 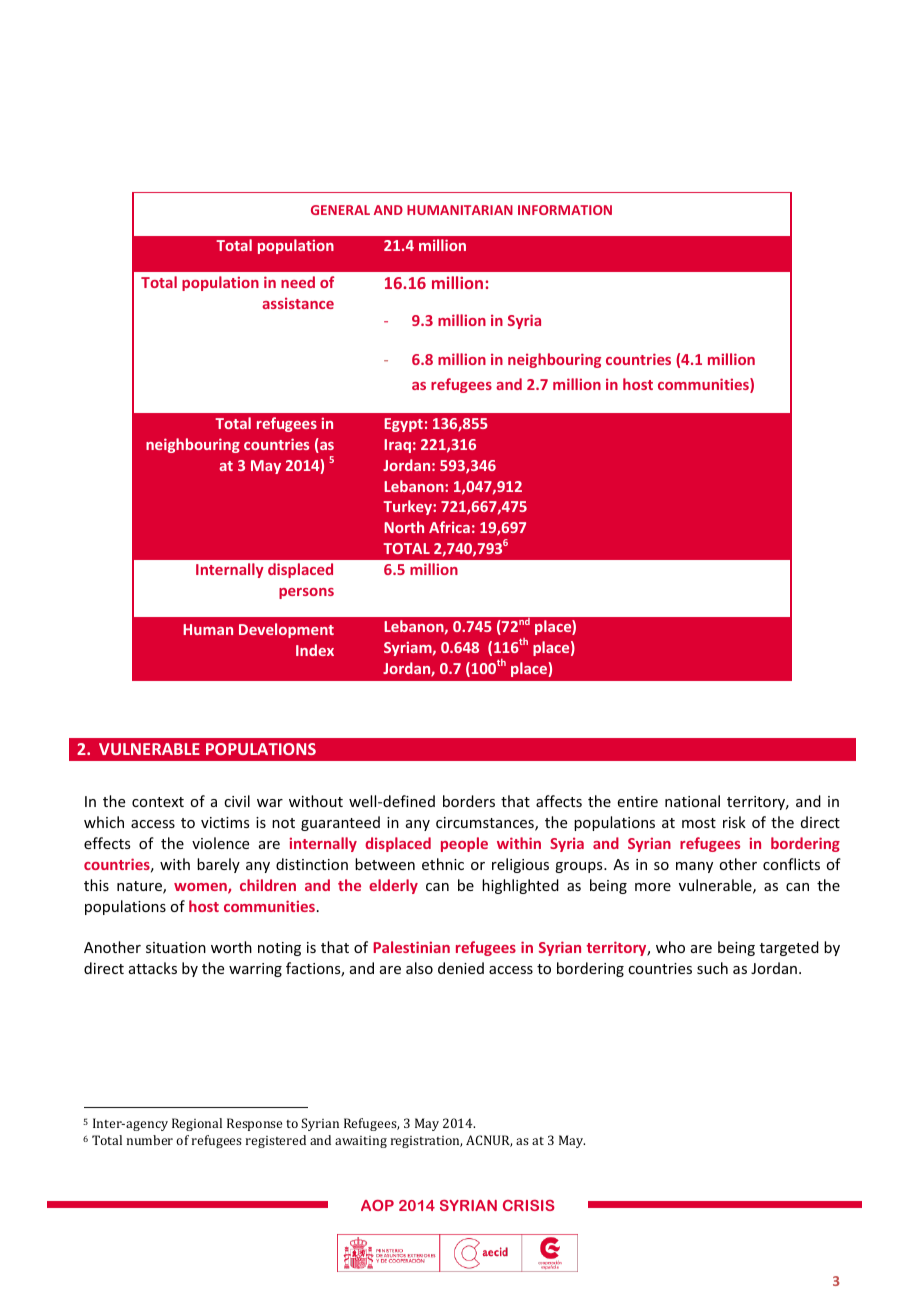 What do you see at coordinates (298, 282) in the image?
I see `need` at bounding box center [298, 282].
